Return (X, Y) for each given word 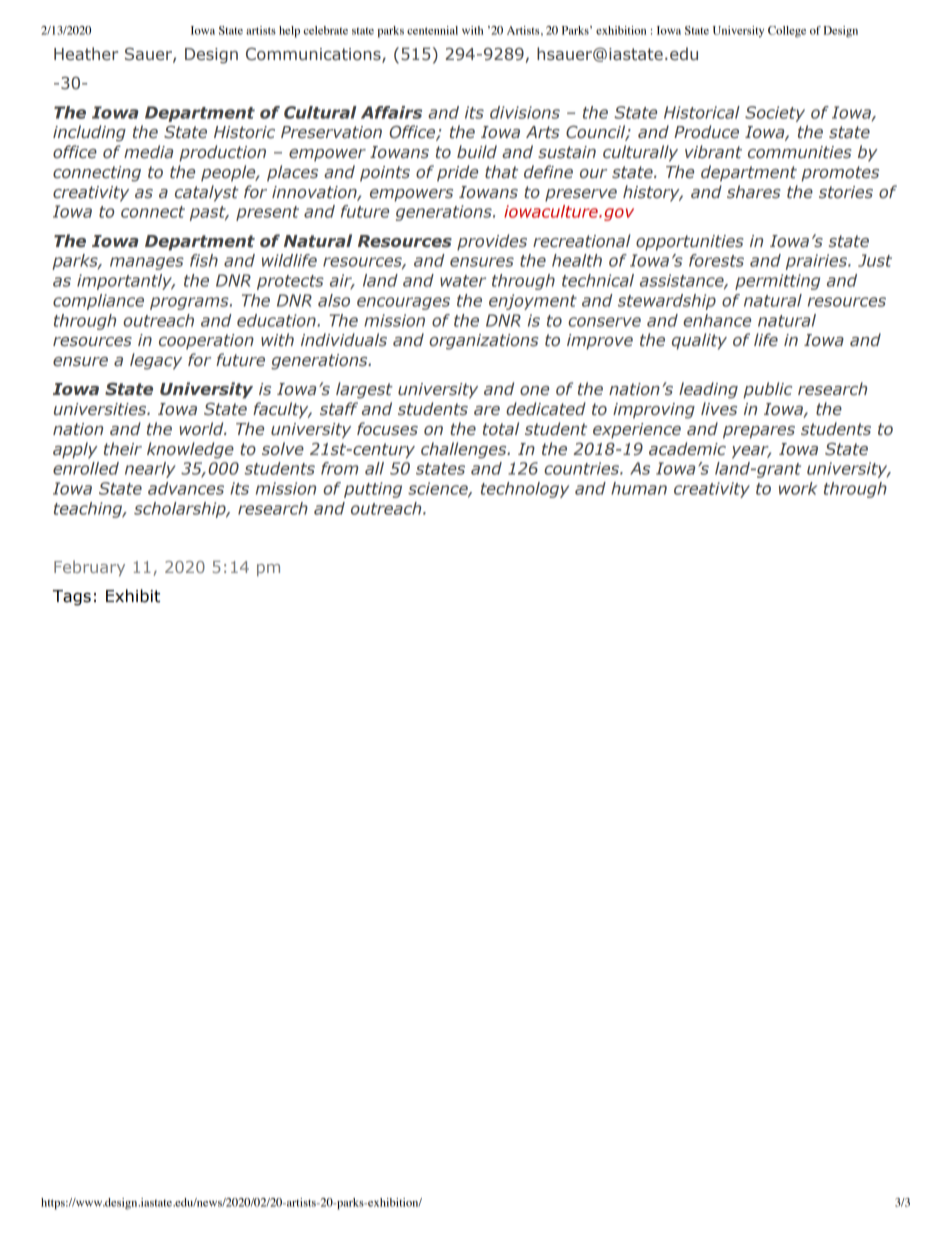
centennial (432, 30)
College (787, 32)
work (798, 488)
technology (525, 490)
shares (753, 192)
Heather (86, 54)
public (767, 390)
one (534, 391)
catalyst (207, 193)
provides (492, 242)
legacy (156, 361)
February (89, 568)
